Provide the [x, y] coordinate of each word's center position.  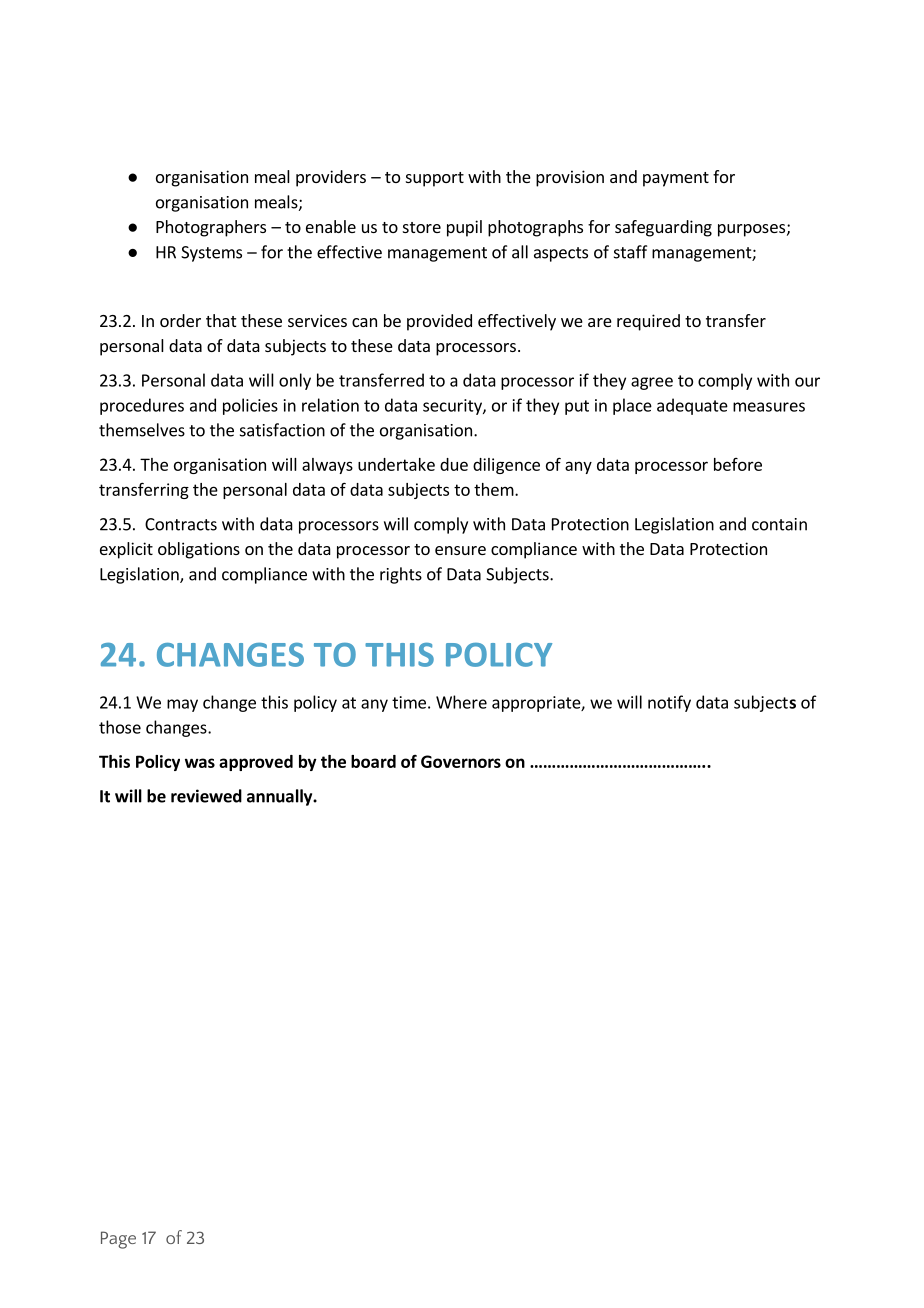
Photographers [211, 228]
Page [118, 1240]
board [373, 761]
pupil [464, 228]
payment [676, 179]
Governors [461, 761]
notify [669, 703]
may [182, 705]
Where [461, 702]
